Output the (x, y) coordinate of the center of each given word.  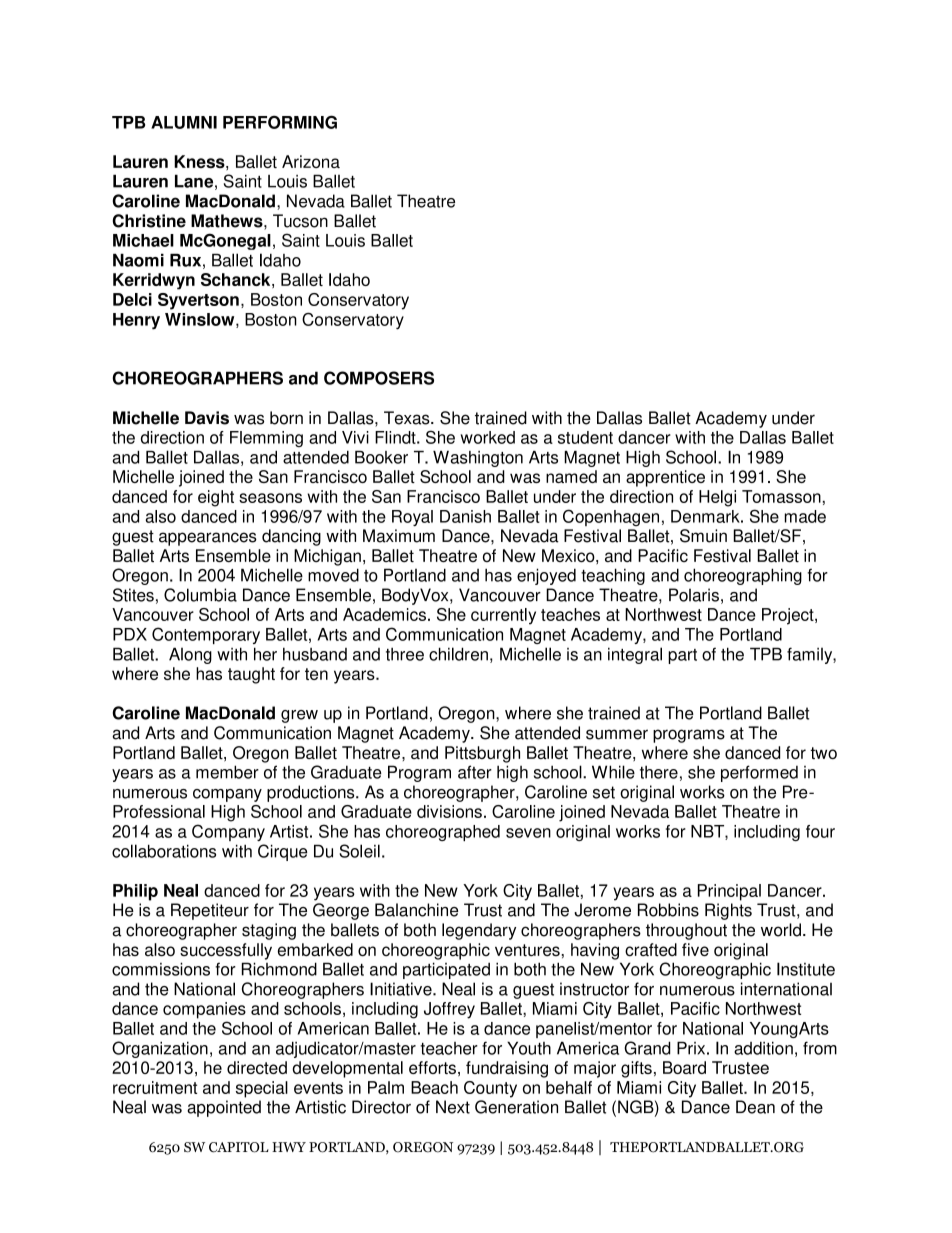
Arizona (311, 161)
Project (789, 616)
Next (453, 1107)
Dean (755, 1107)
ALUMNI (184, 122)
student (585, 437)
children (458, 654)
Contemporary (206, 635)
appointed (224, 1108)
